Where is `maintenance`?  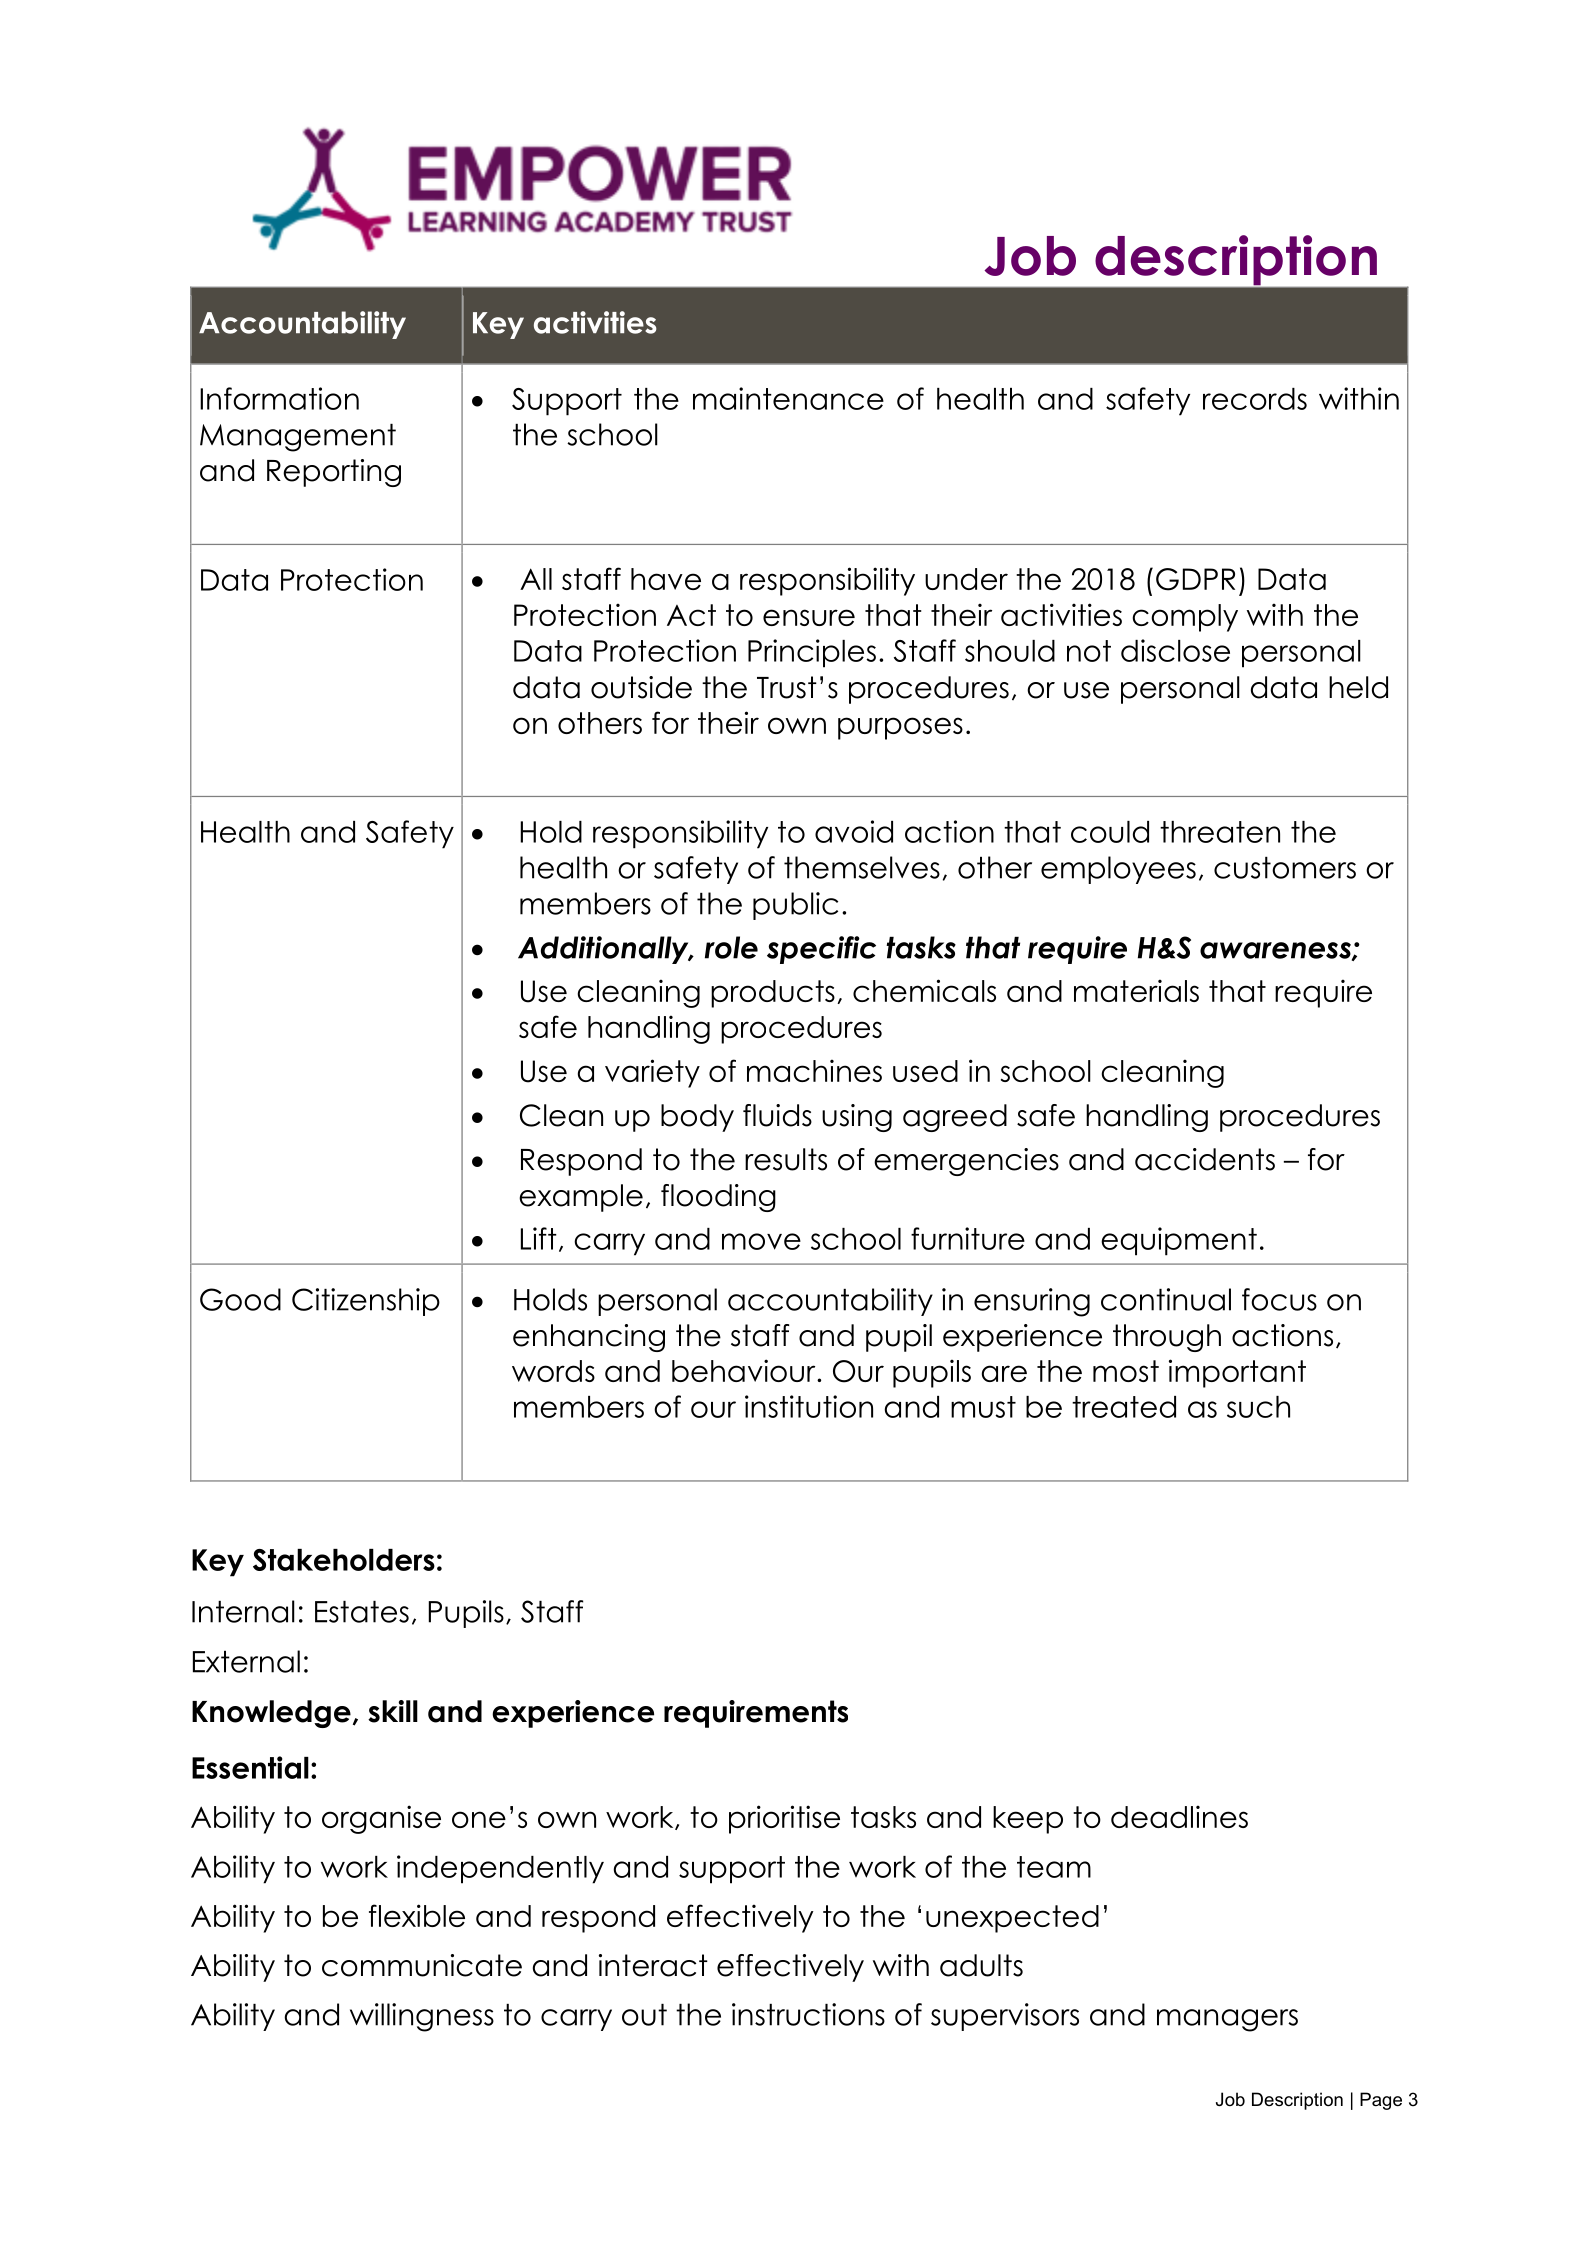 maintenance is located at coordinates (788, 398).
